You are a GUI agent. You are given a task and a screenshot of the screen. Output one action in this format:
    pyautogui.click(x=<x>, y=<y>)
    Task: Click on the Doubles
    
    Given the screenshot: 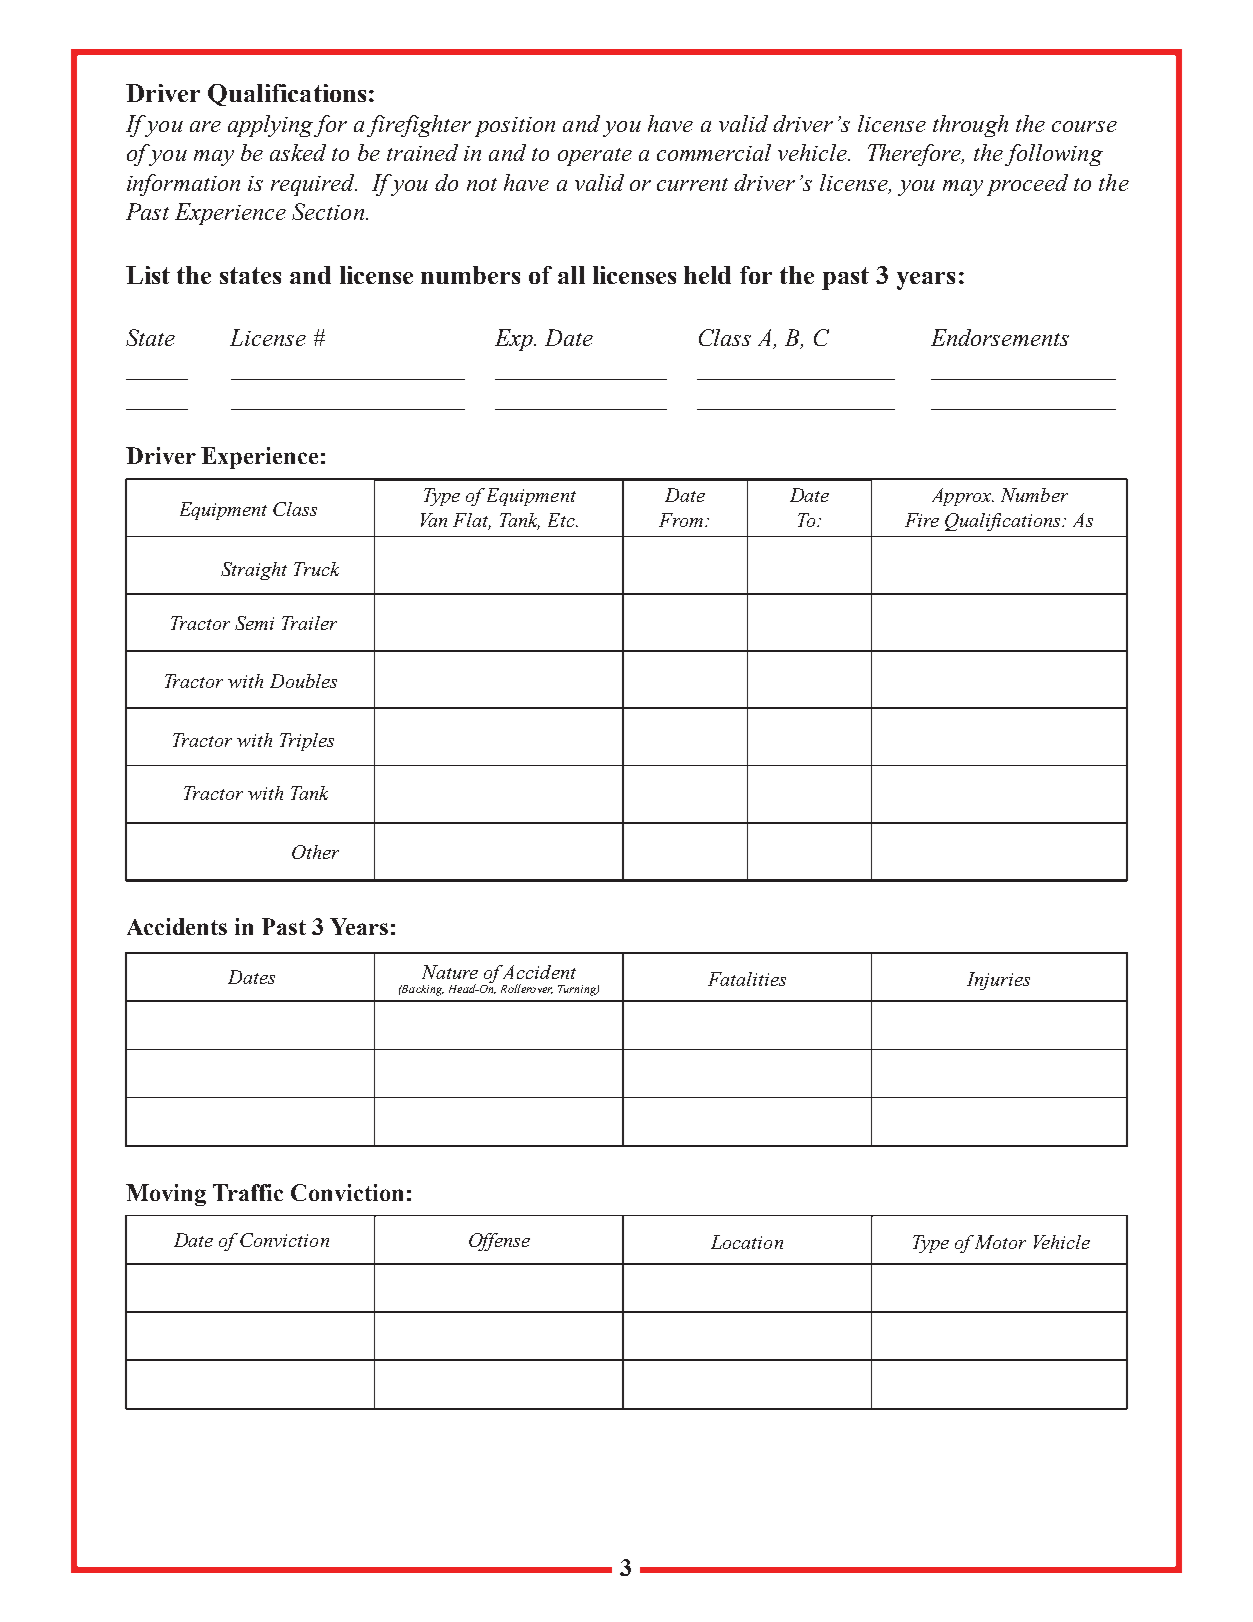 What is the action you would take?
    pyautogui.click(x=303, y=681)
